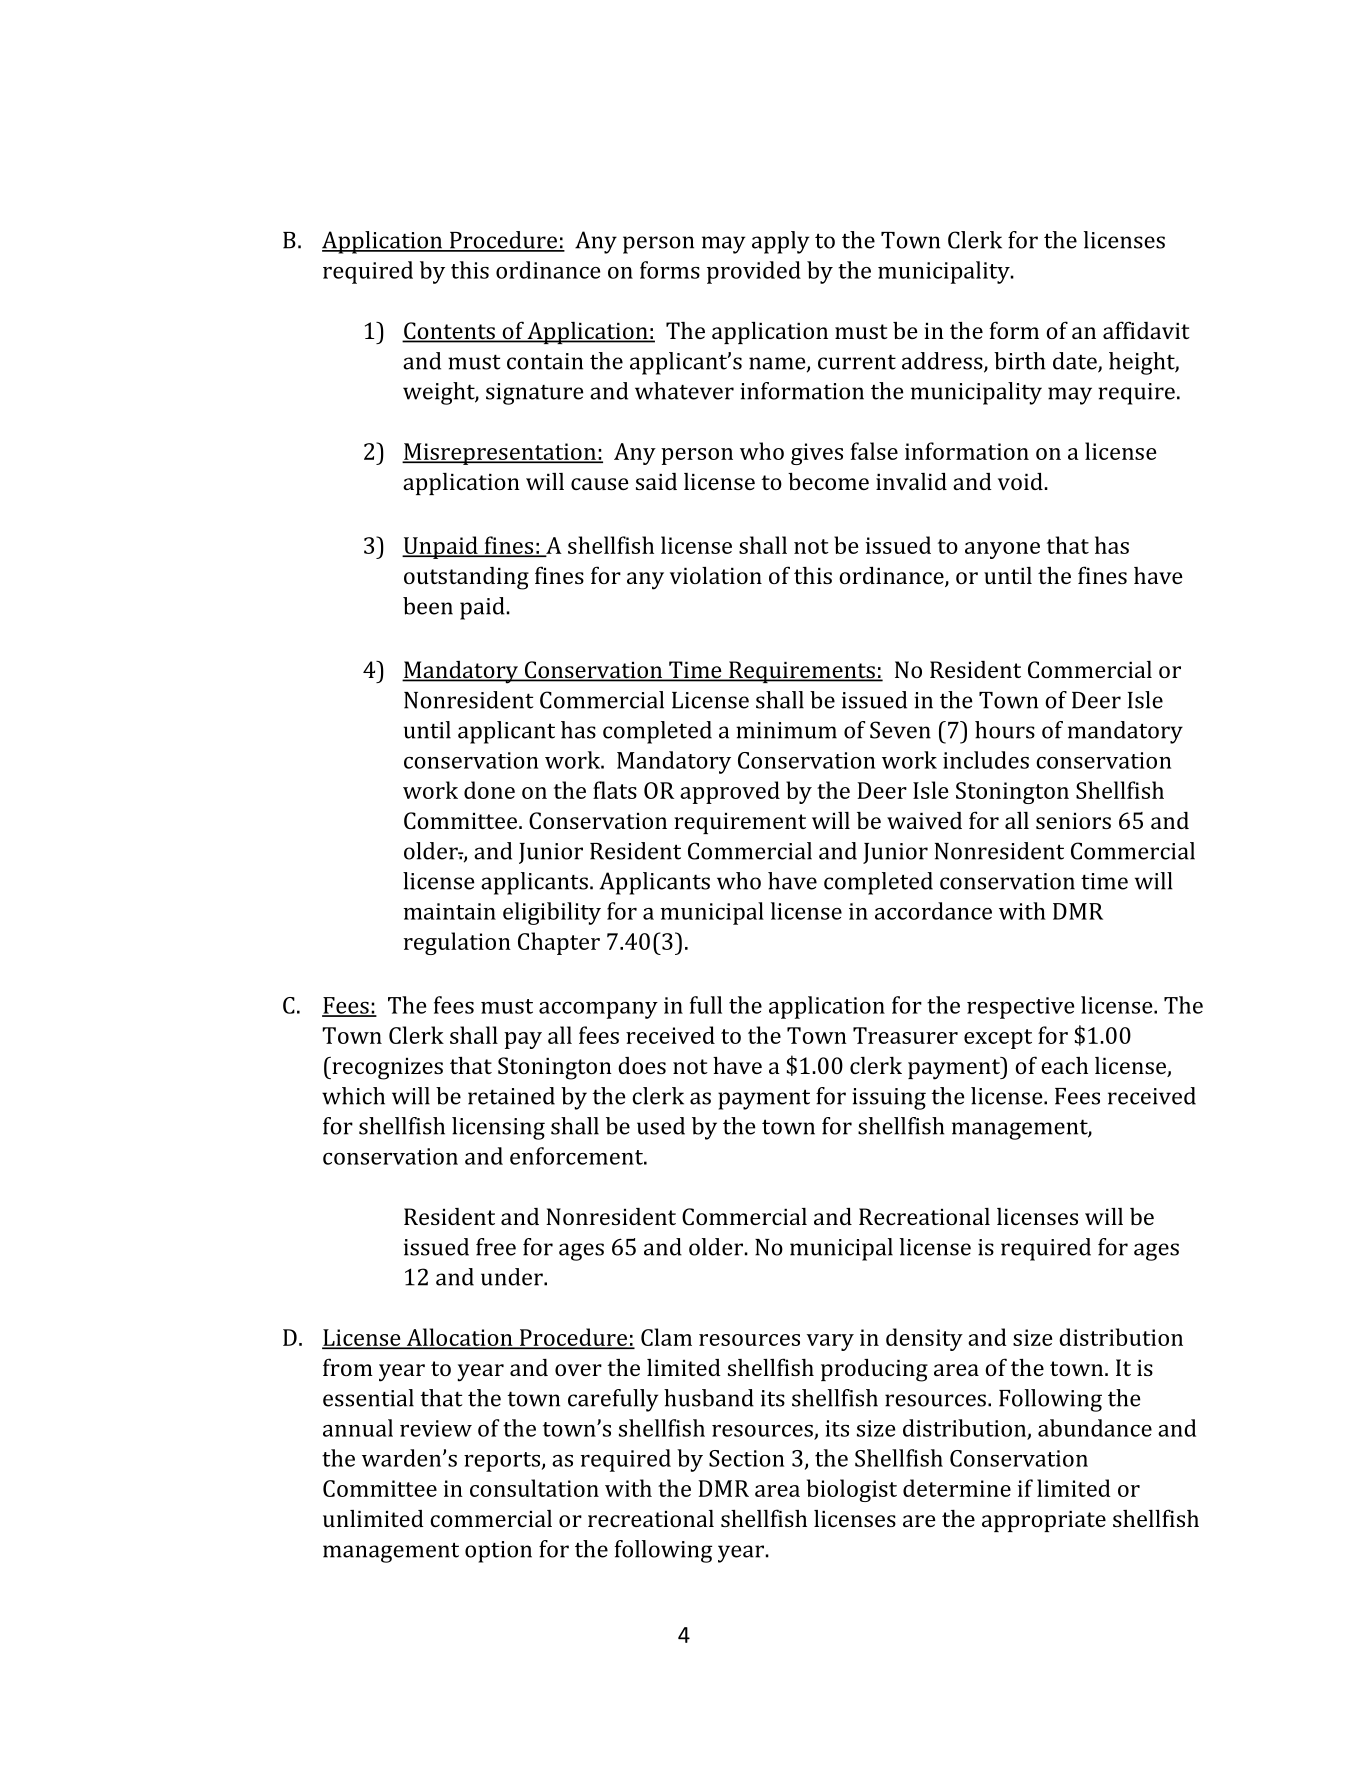 This document has width=1369, height=1772. Describe the element at coordinates (498, 1552) in the document. I see `option` at that location.
